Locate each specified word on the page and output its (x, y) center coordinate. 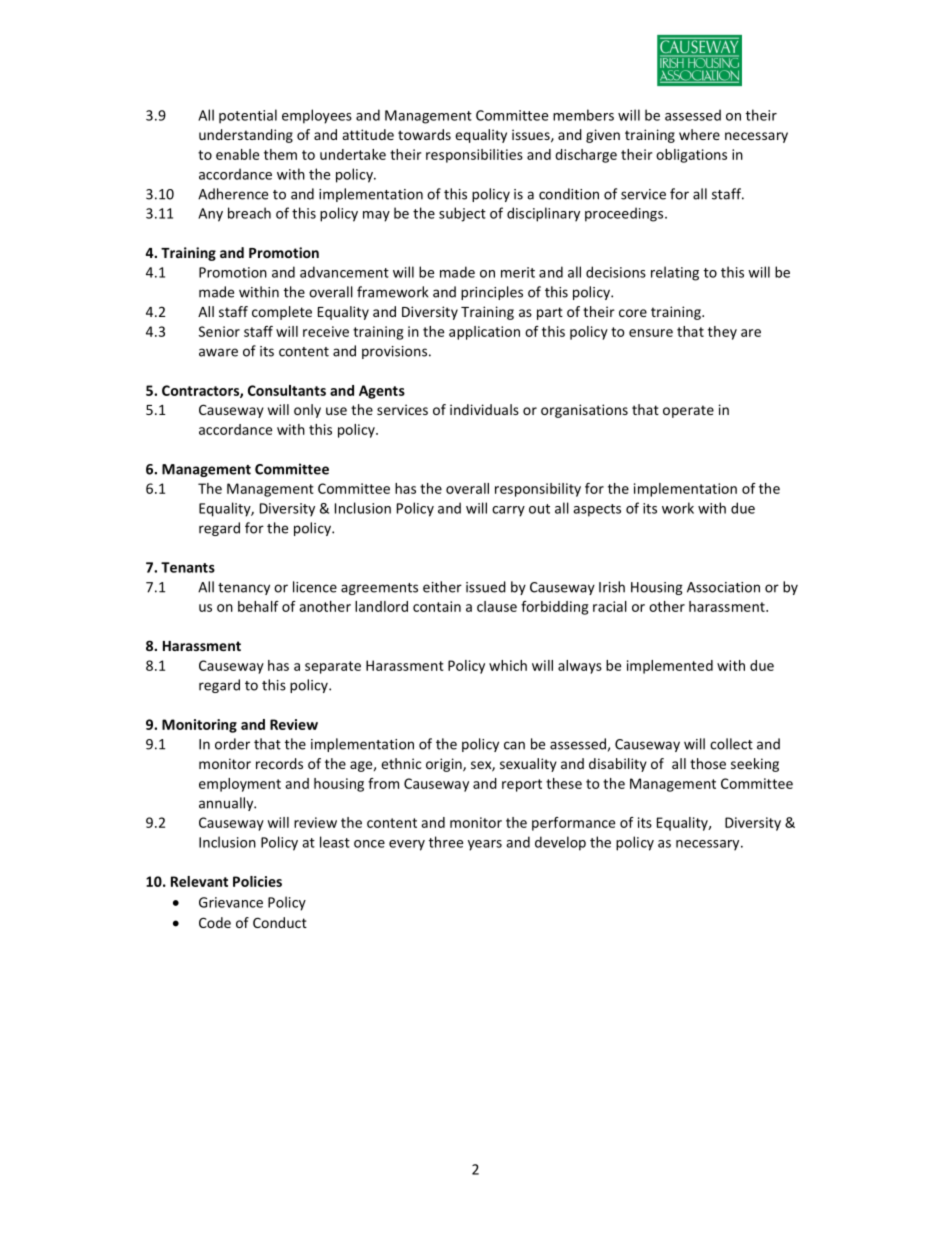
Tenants (188, 567)
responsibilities (474, 156)
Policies (257, 881)
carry (508, 511)
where (699, 134)
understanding (246, 136)
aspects (597, 510)
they (722, 333)
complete (282, 313)
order (232, 744)
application (484, 333)
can (514, 745)
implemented (670, 667)
